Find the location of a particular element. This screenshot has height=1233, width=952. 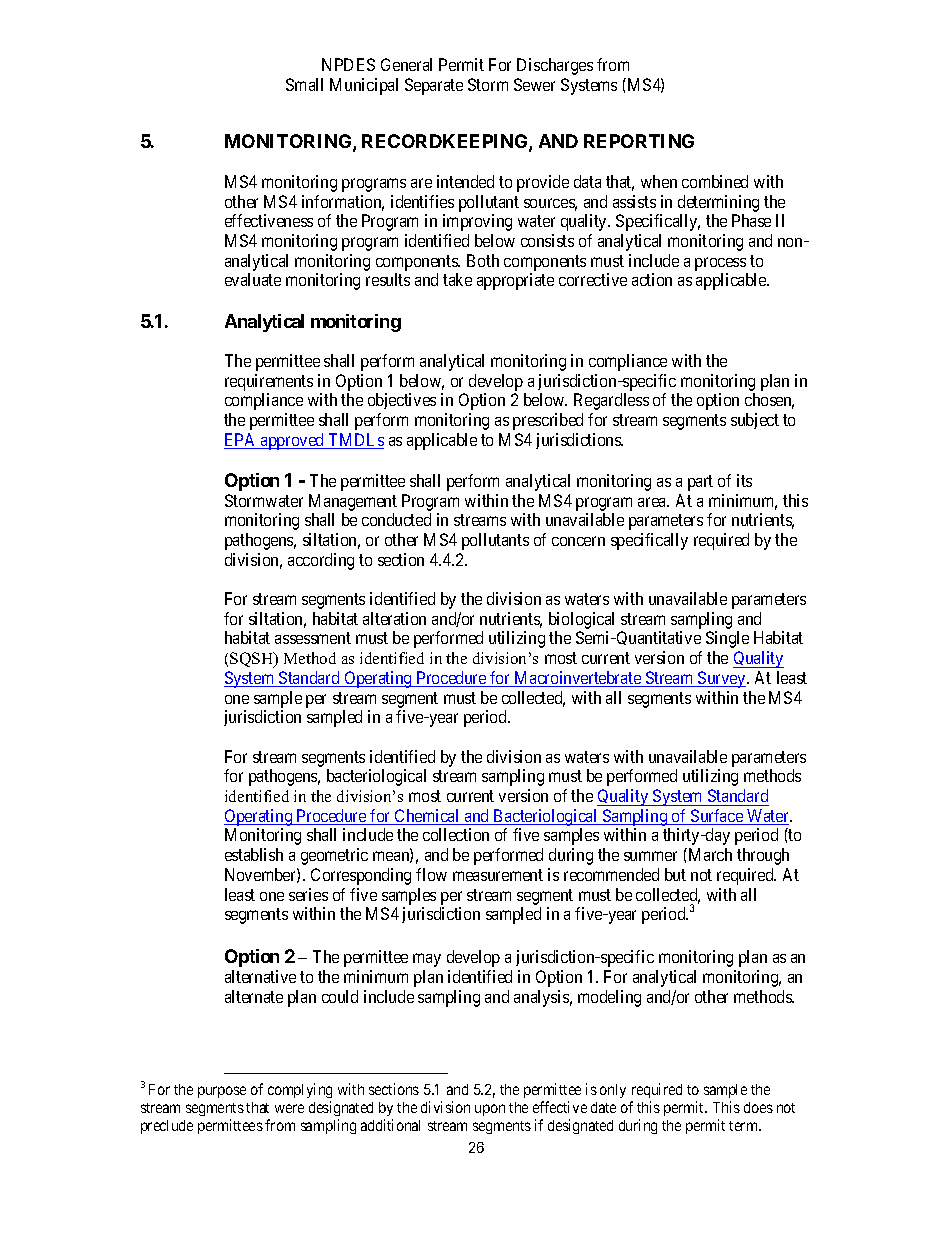

approved is located at coordinates (293, 441).
